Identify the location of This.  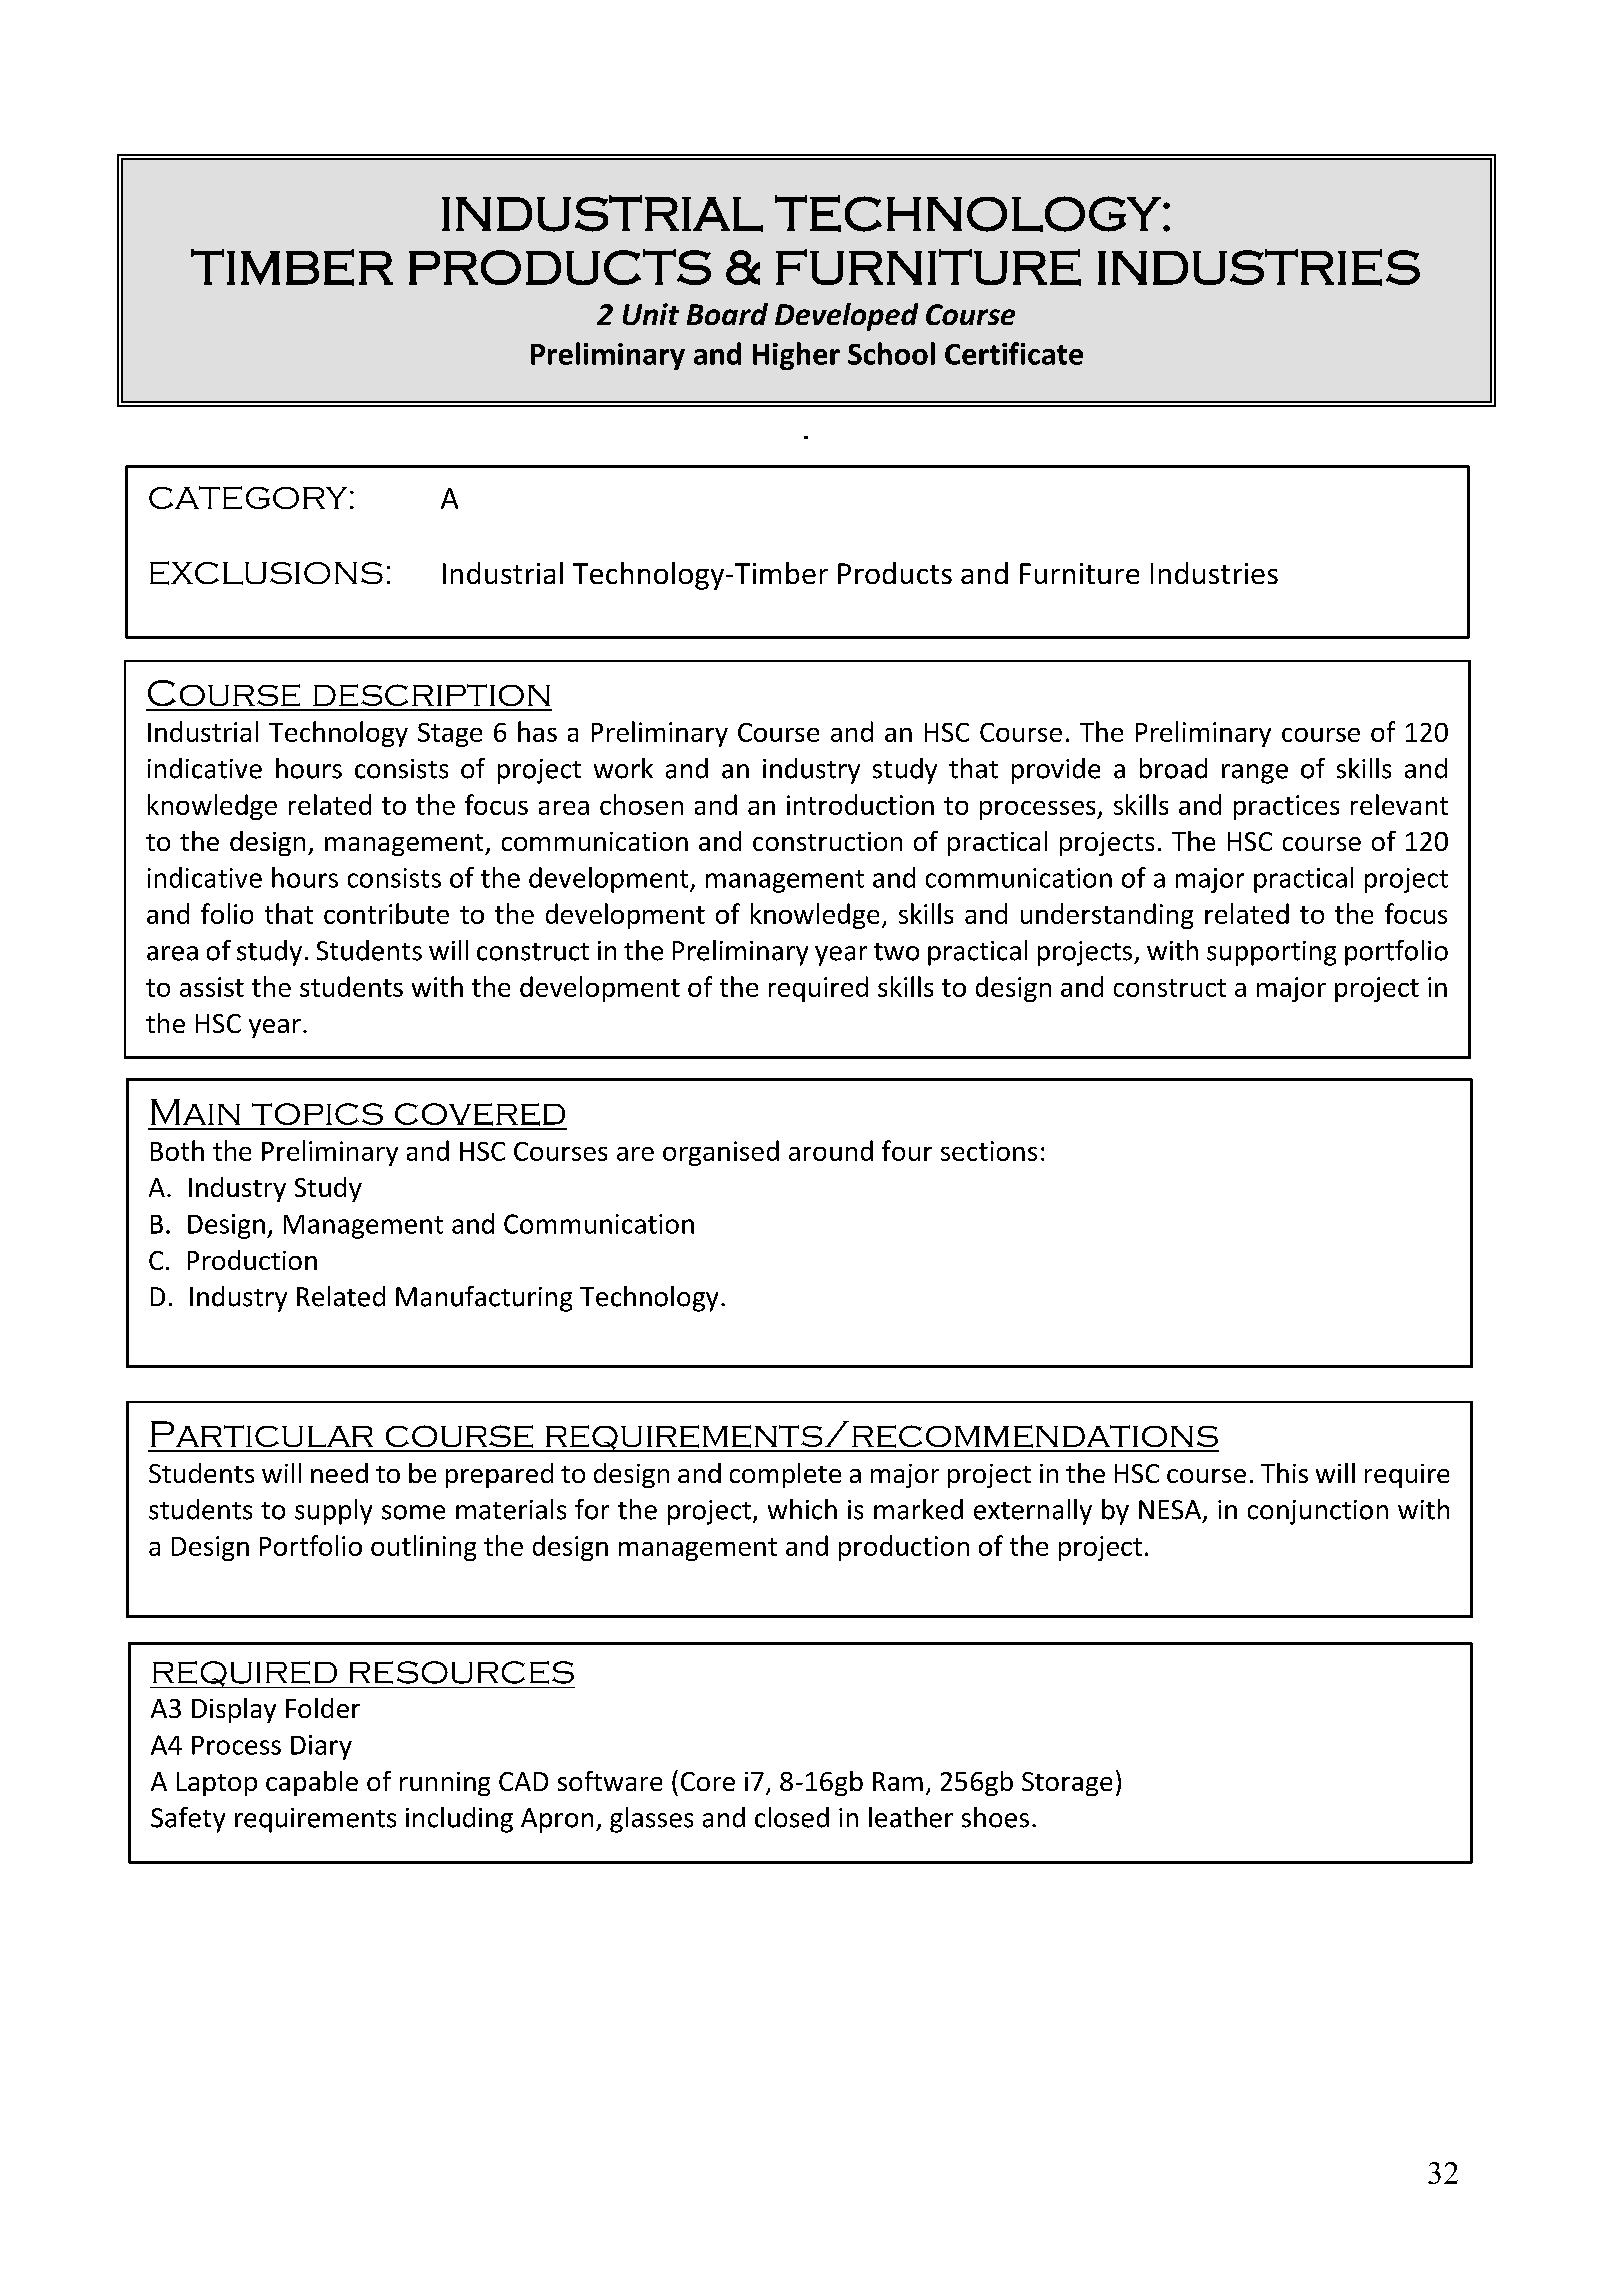
(1284, 1473).
